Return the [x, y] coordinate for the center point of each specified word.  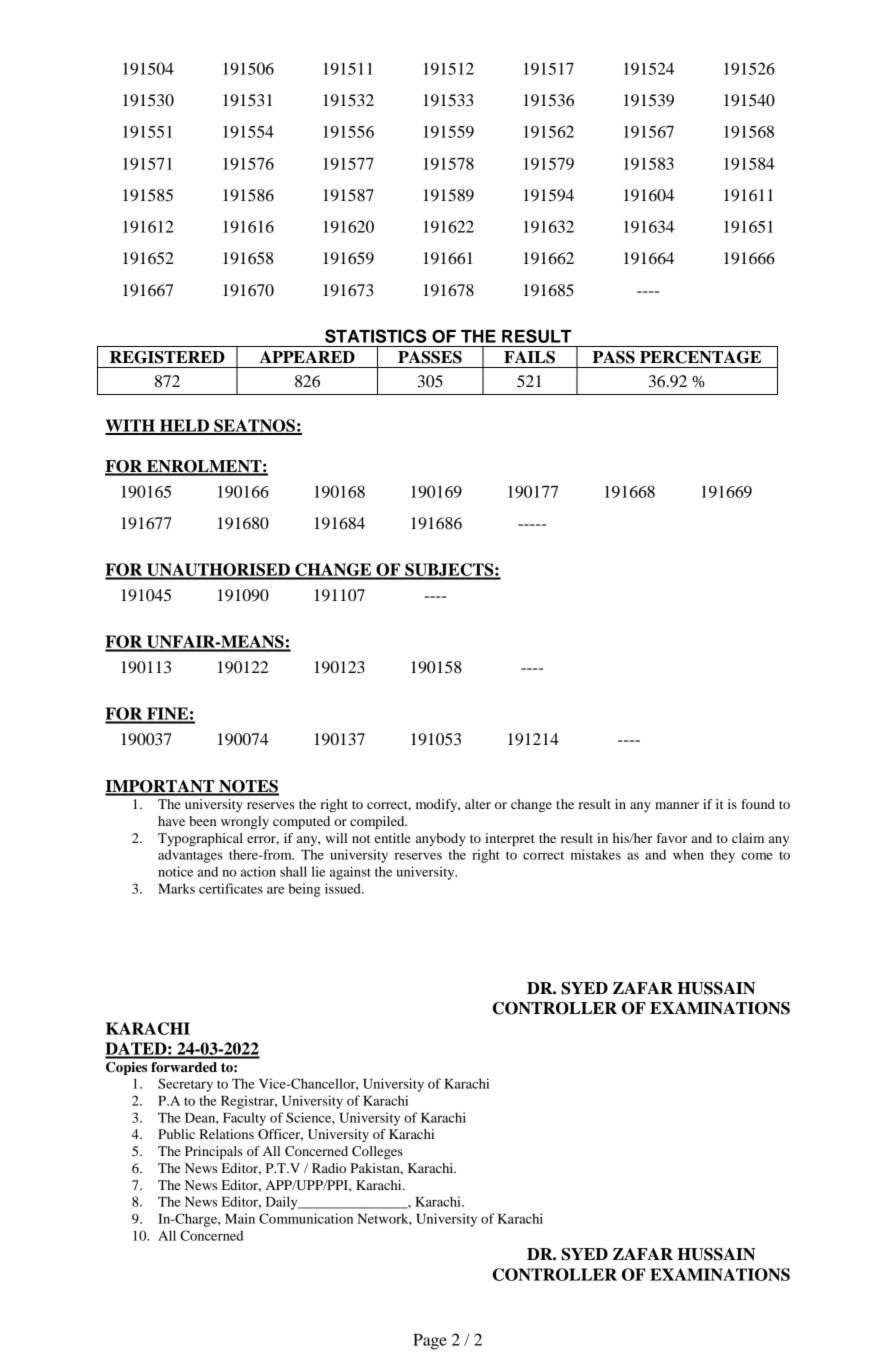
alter [478, 804]
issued [344, 888]
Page [430, 1342]
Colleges [377, 1152]
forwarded [184, 1067]
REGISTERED [167, 357]
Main [240, 1218]
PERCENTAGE [700, 357]
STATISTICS [376, 336]
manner [677, 805]
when [688, 854]
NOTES [248, 787]
